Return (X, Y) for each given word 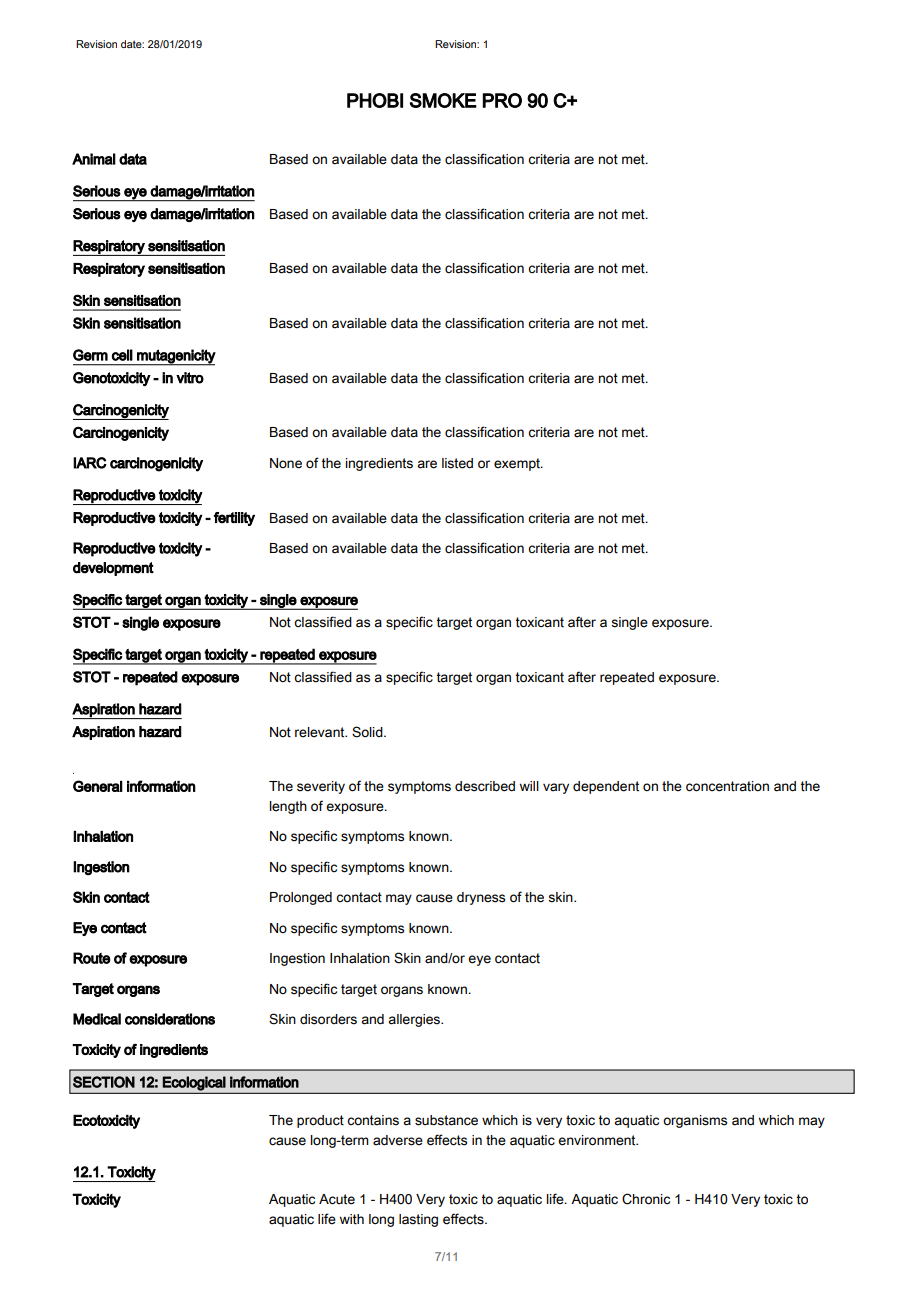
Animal (94, 159)
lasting (418, 1220)
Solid (368, 732)
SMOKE (443, 100)
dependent (606, 787)
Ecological (194, 1083)
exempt (518, 464)
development (113, 569)
